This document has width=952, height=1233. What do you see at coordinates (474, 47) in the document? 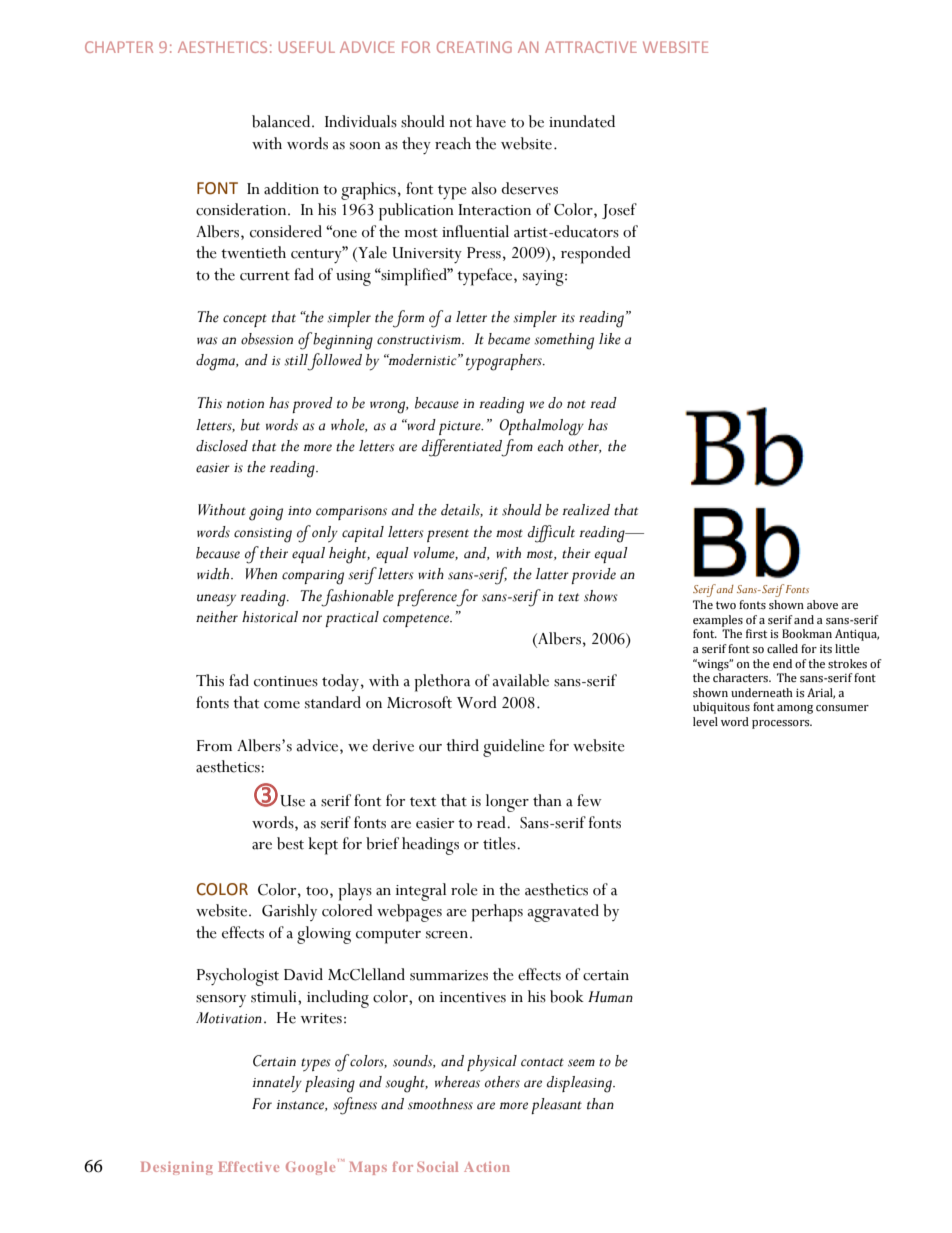
I see `CREATING` at bounding box center [474, 47].
